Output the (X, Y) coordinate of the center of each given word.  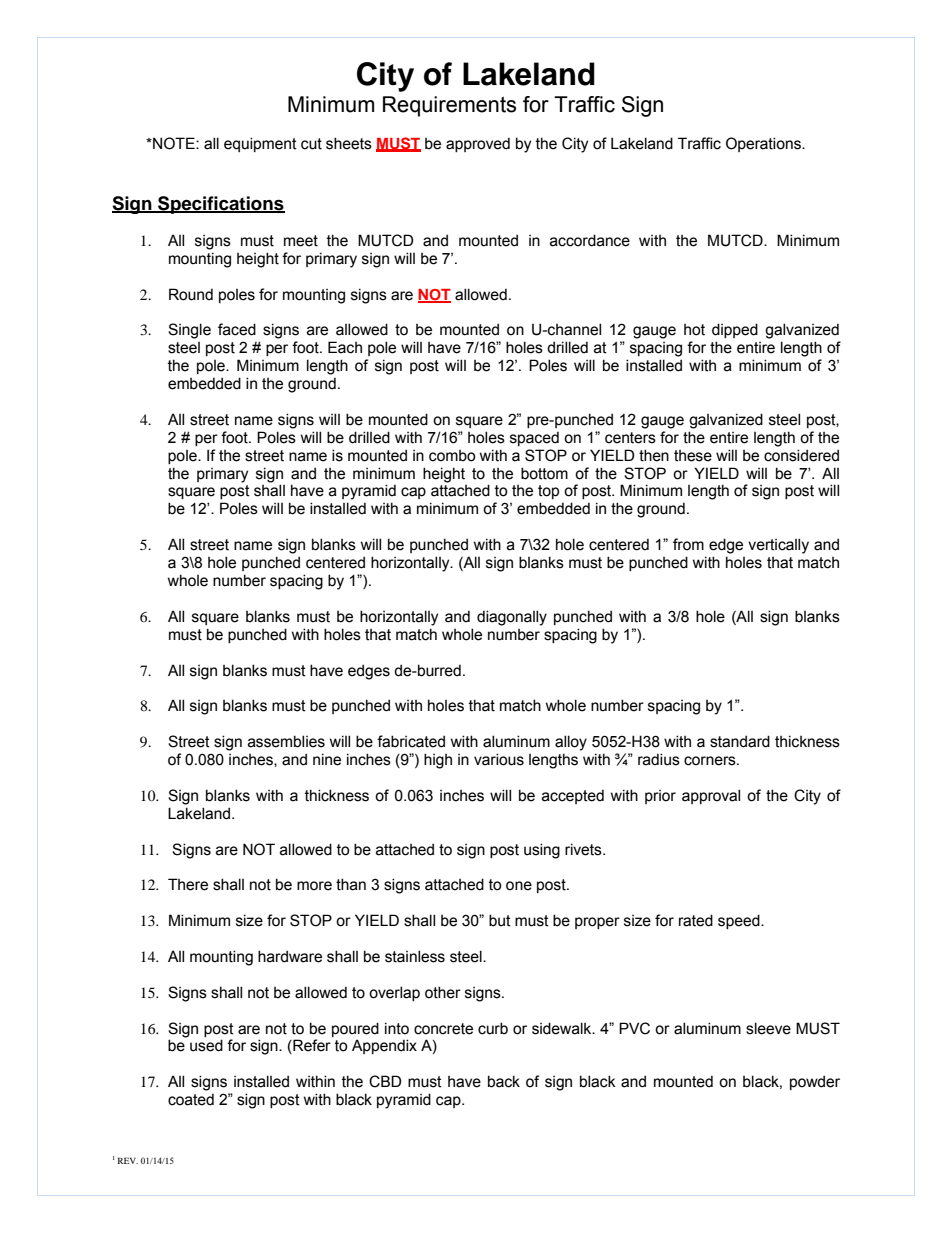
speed (740, 921)
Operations (764, 144)
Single (189, 331)
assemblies (286, 741)
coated (191, 1099)
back (504, 1081)
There (188, 884)
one (519, 886)
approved (478, 144)
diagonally (512, 618)
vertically (778, 546)
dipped (735, 330)
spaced (534, 438)
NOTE (174, 143)
